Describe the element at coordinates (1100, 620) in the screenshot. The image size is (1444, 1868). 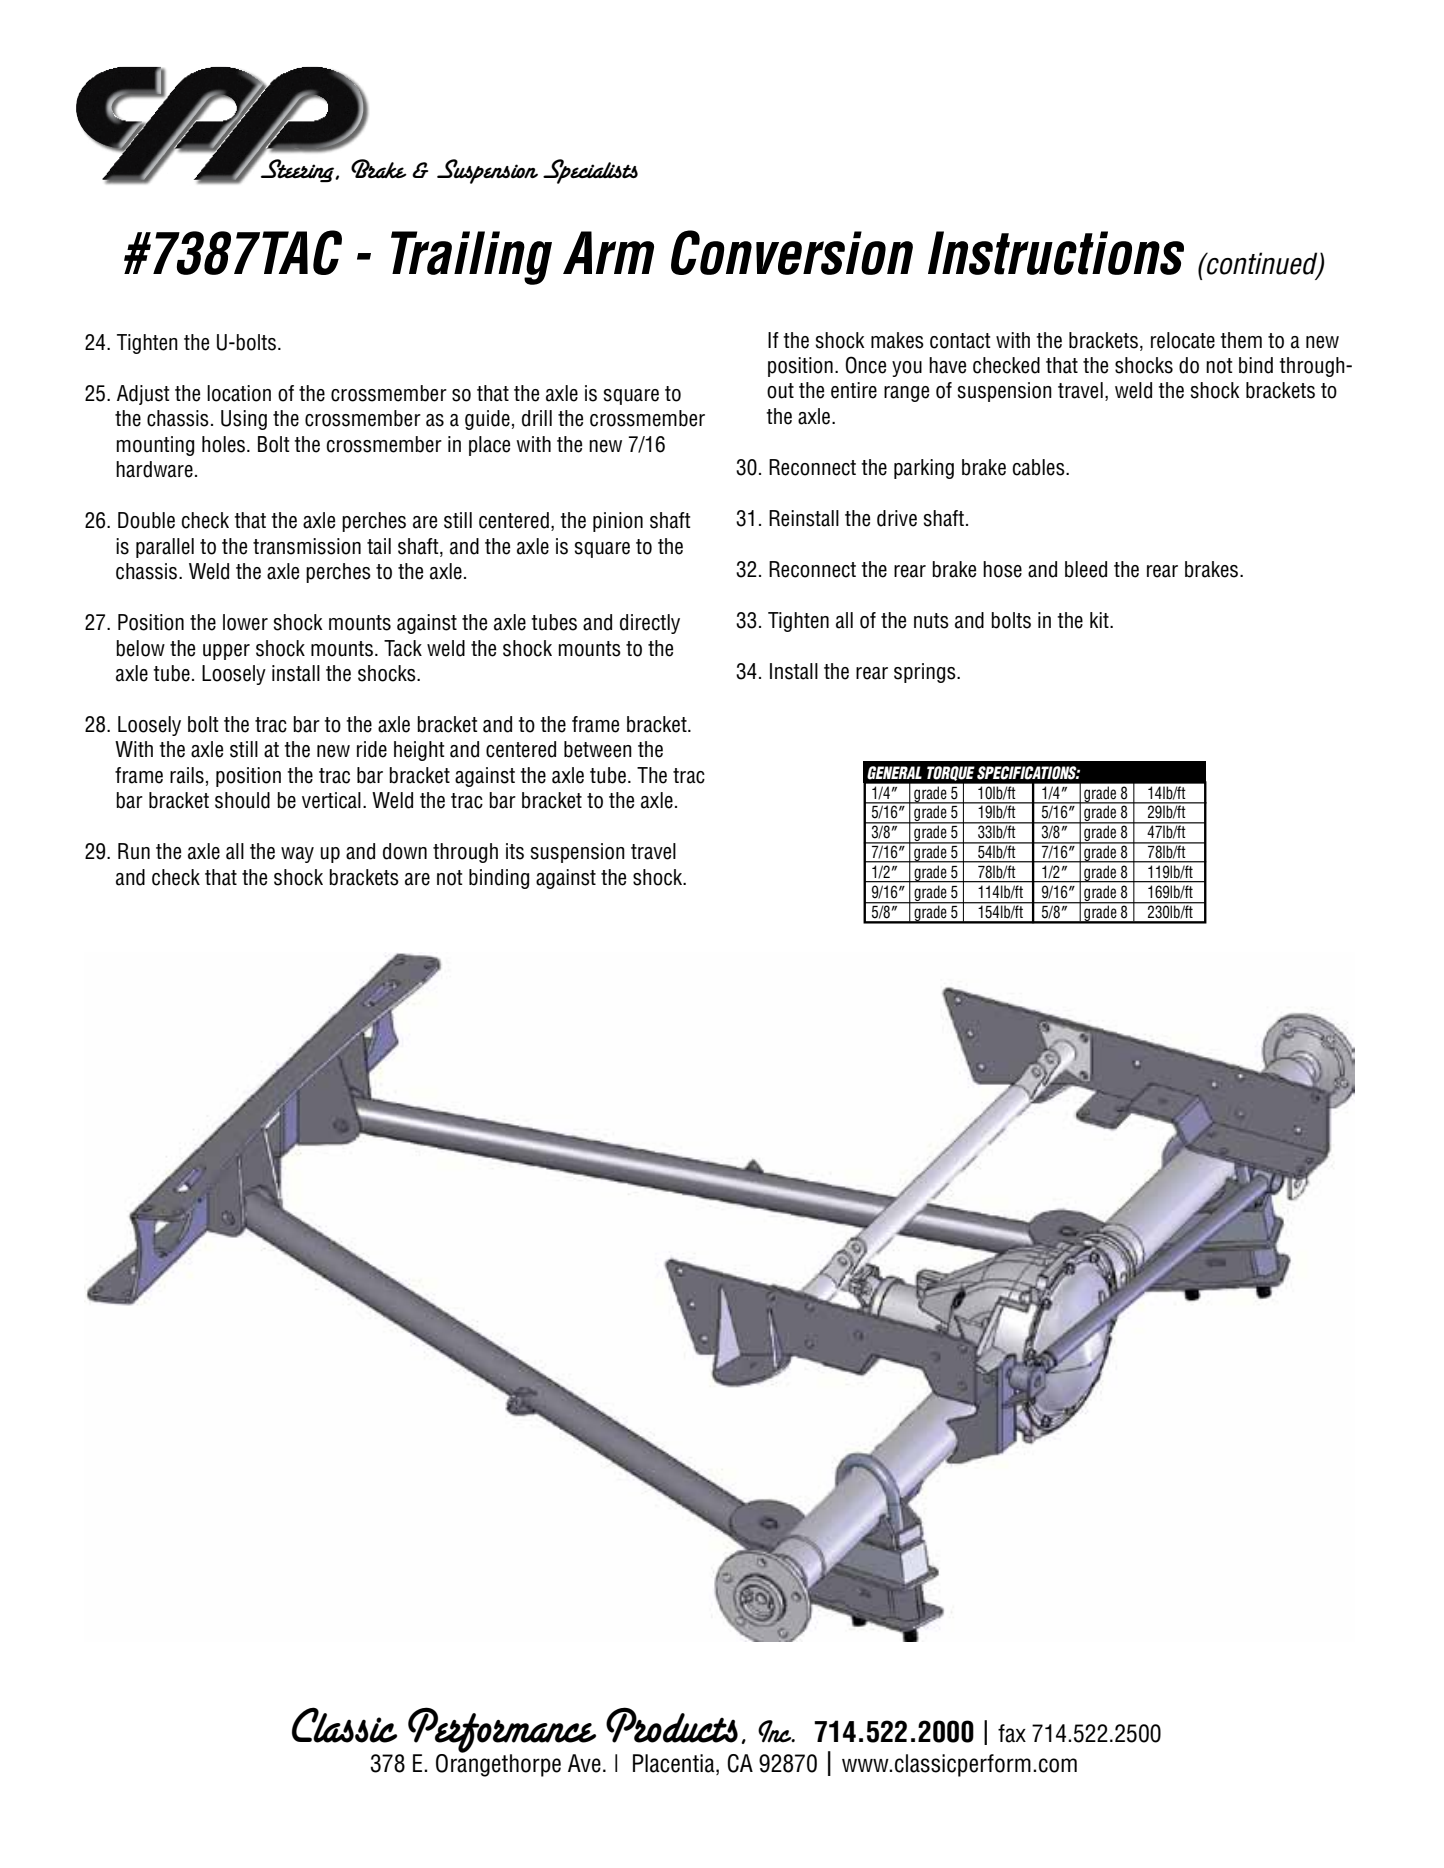
I see `kit` at that location.
